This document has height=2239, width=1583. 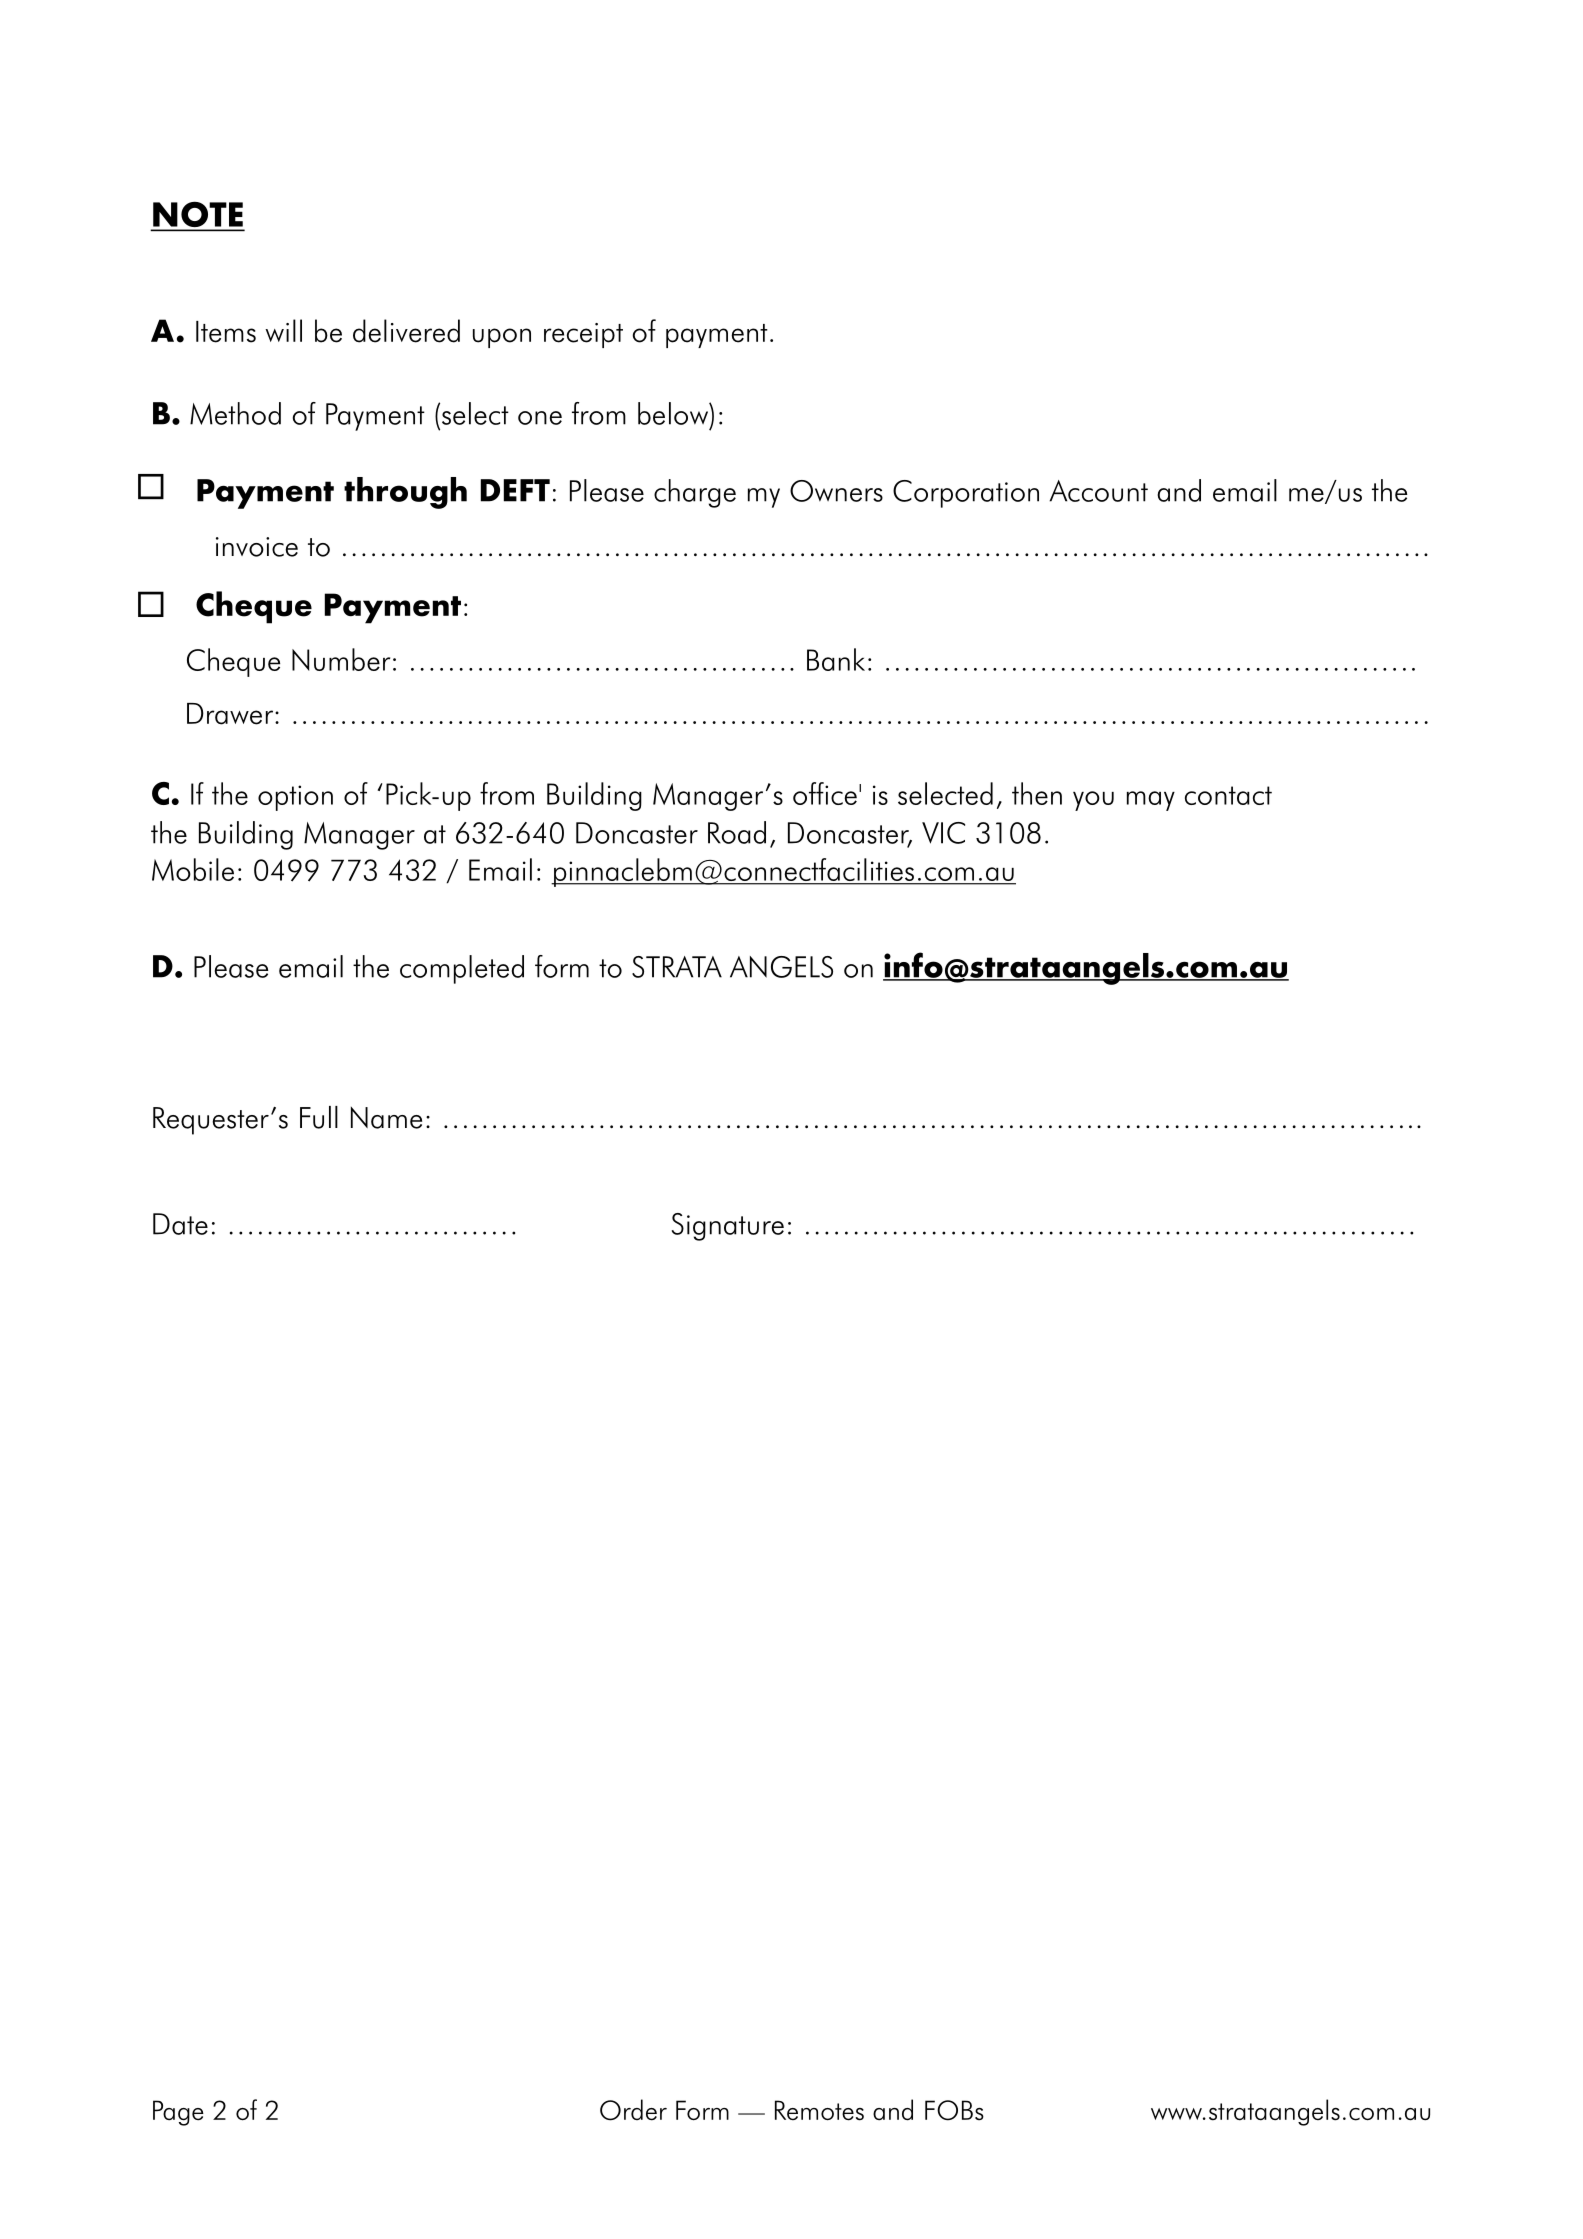 What do you see at coordinates (341, 659) in the document?
I see `Number` at bounding box center [341, 659].
